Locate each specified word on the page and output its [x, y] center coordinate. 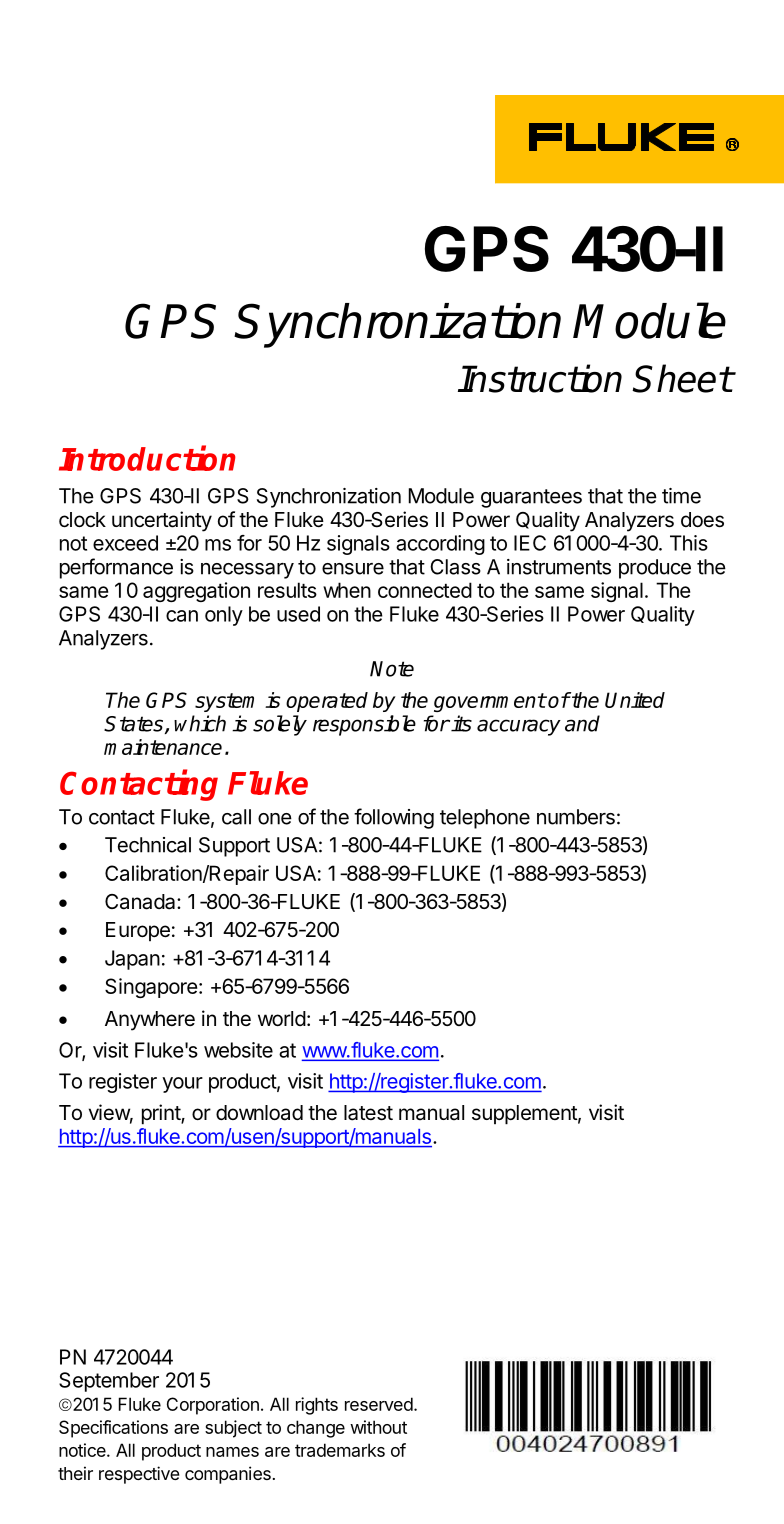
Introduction [147, 458]
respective [139, 1475]
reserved [379, 1404]
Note [392, 669]
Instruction [540, 378]
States [135, 725]
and [582, 723]
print [162, 1114]
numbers [576, 817]
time [681, 496]
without [378, 1427]
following [394, 818]
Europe [138, 931]
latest [368, 1113]
